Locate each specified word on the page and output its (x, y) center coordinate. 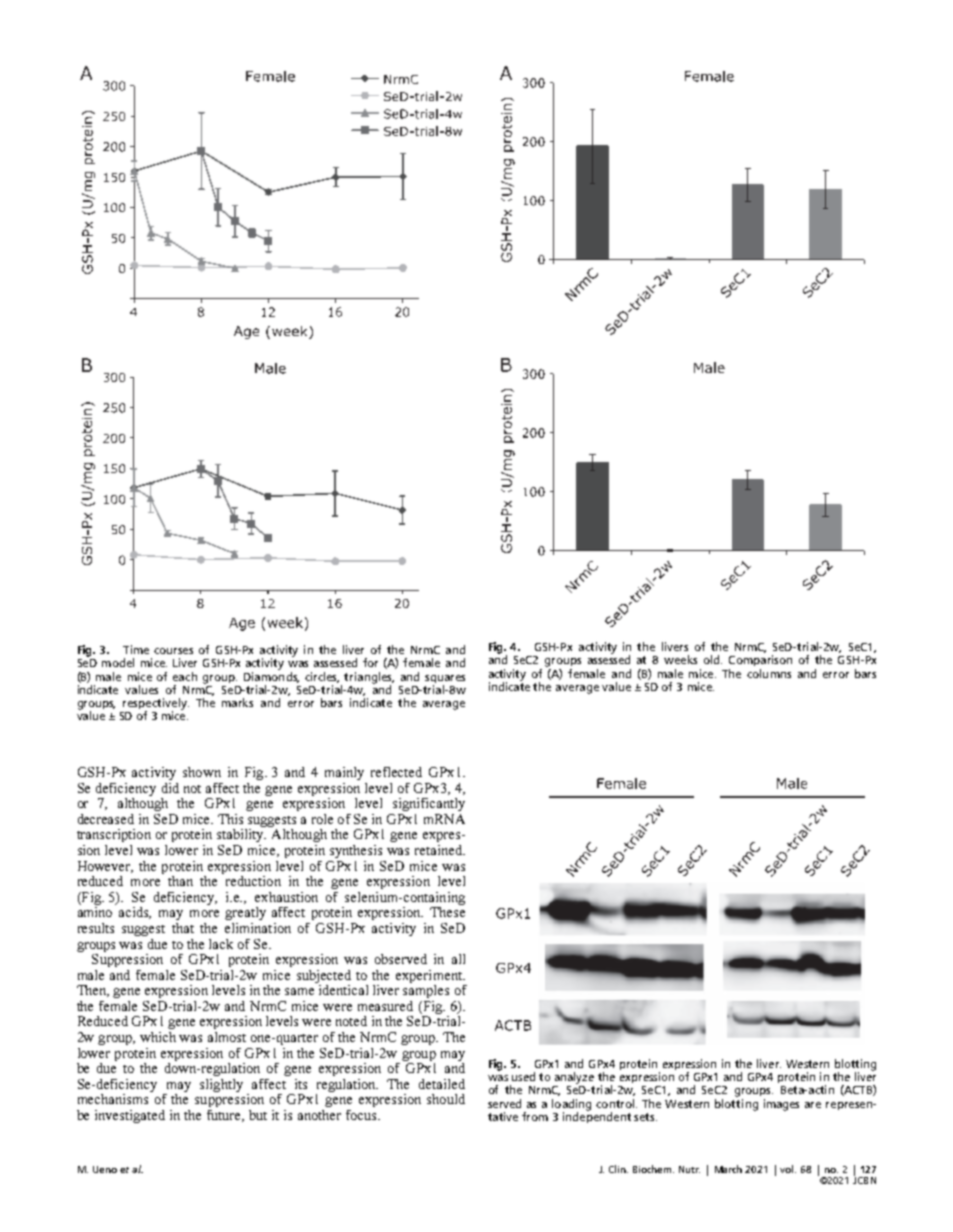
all (458, 959)
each (185, 676)
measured (385, 1006)
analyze (574, 1078)
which (158, 1037)
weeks (680, 659)
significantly (429, 804)
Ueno (105, 1169)
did (170, 788)
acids (135, 913)
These (447, 912)
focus (362, 1115)
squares (445, 679)
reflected (396, 772)
